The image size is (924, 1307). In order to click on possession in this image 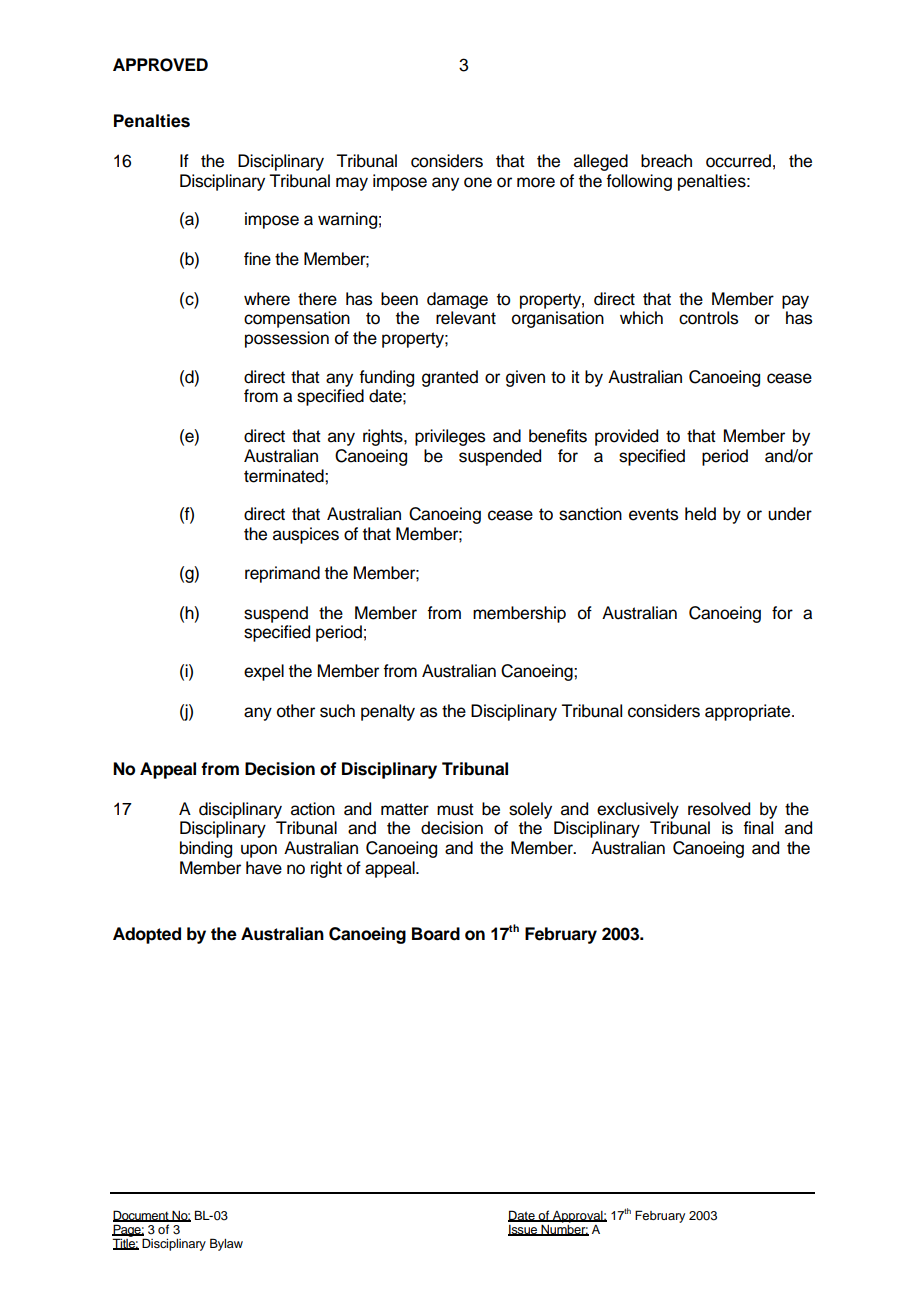, I will do `click(287, 339)`.
